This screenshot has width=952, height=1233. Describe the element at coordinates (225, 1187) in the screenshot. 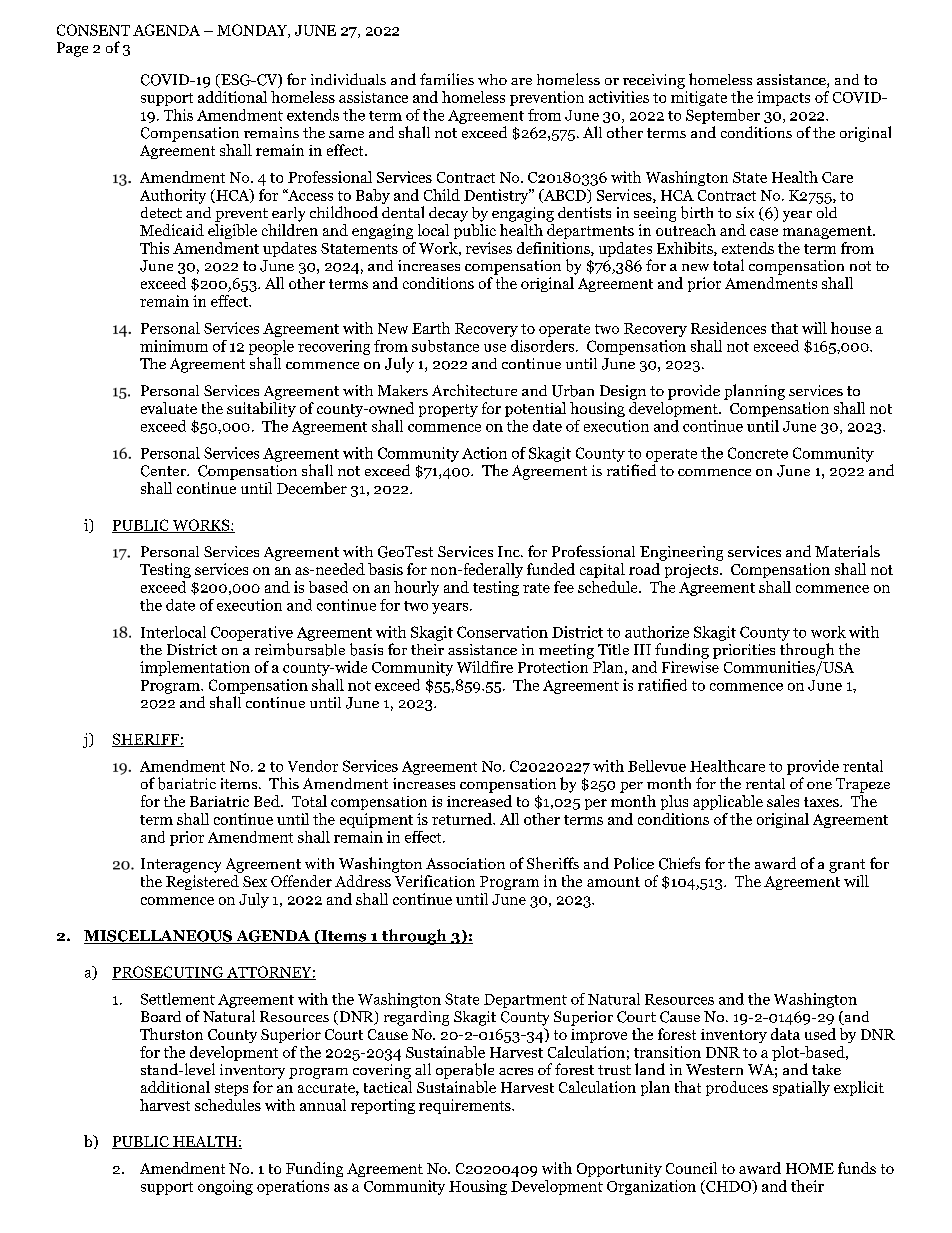

I see `ongoing` at that location.
